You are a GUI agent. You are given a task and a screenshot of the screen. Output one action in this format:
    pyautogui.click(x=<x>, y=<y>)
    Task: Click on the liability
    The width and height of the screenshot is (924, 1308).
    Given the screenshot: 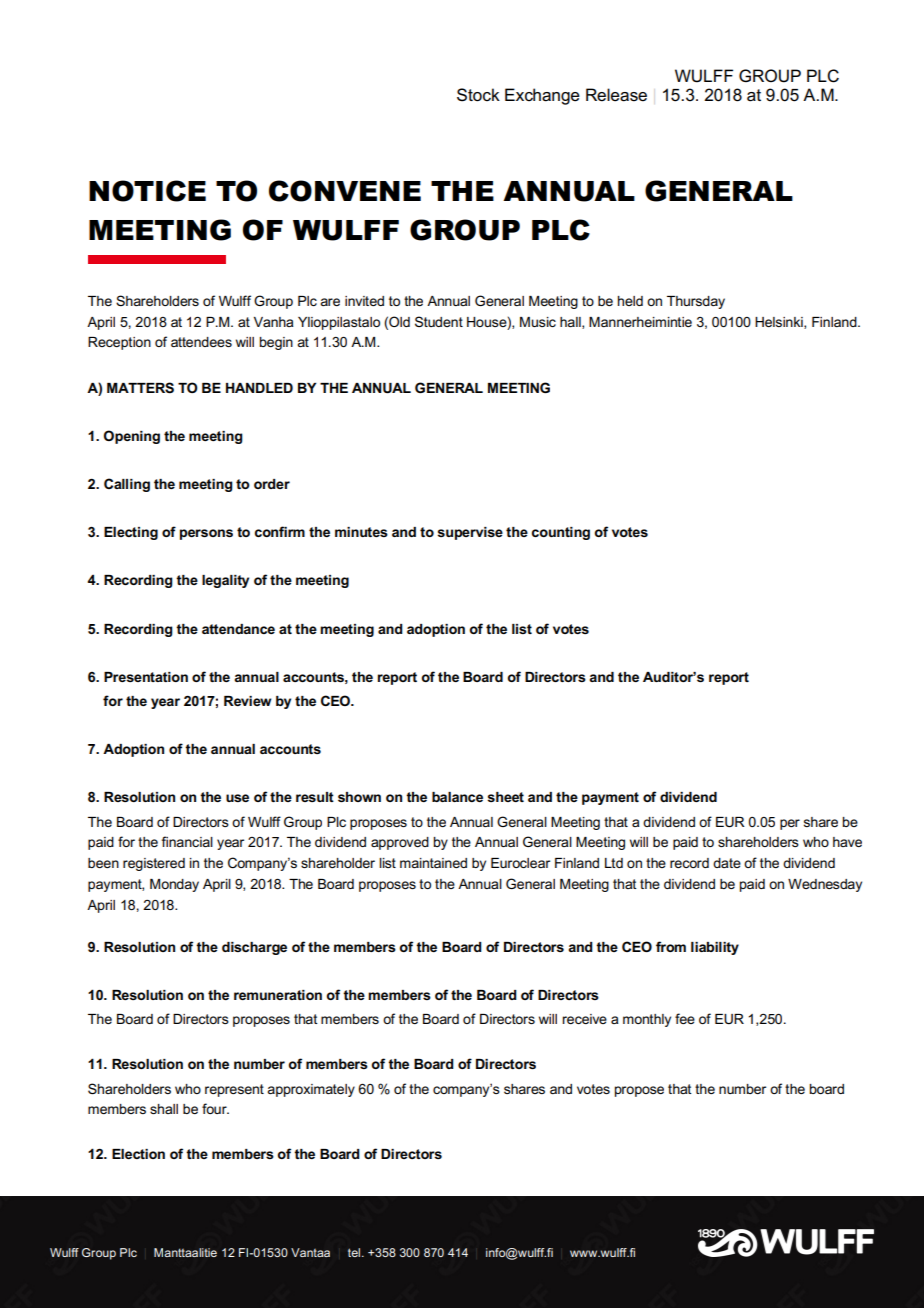 What is the action you would take?
    pyautogui.click(x=715, y=948)
